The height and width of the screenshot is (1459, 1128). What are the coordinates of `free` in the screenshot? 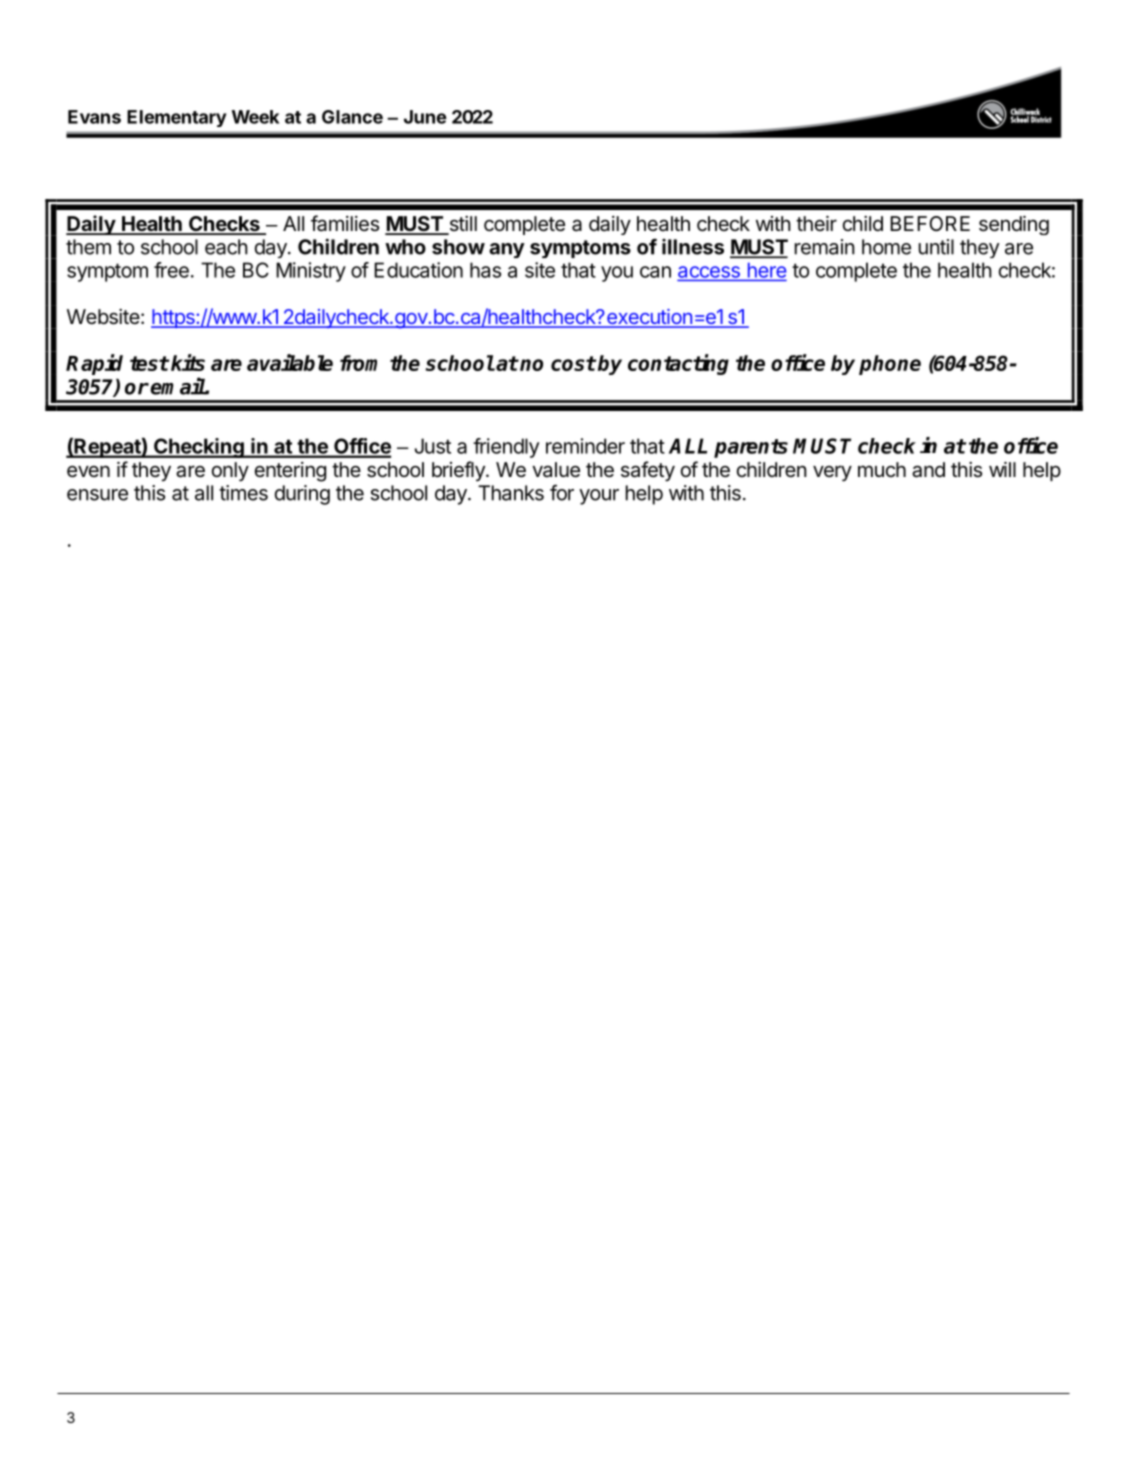 It's located at (171, 270).
